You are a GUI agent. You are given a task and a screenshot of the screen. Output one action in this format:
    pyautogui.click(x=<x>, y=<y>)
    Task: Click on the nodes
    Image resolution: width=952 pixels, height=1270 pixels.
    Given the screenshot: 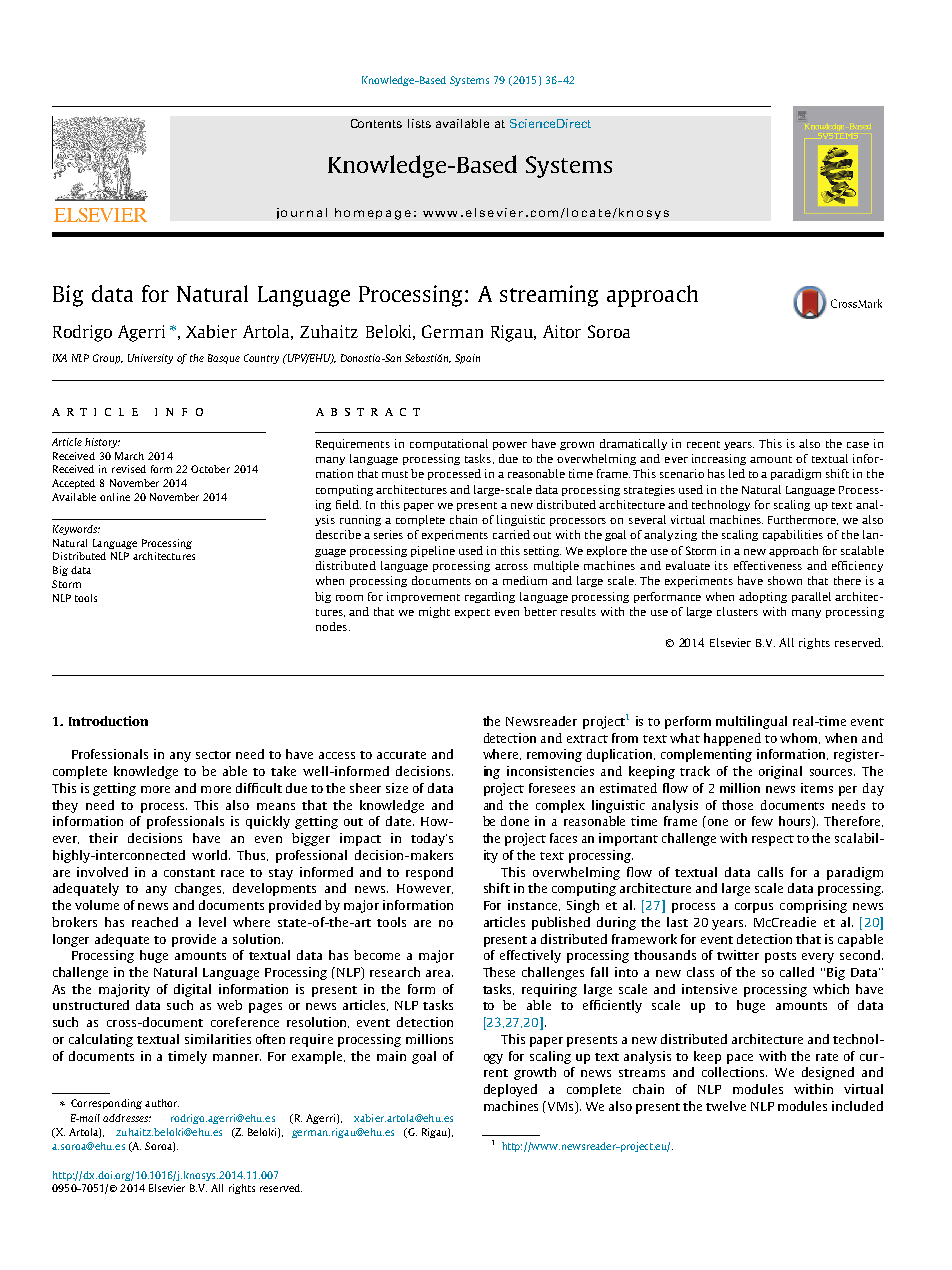 What is the action you would take?
    pyautogui.click(x=331, y=626)
